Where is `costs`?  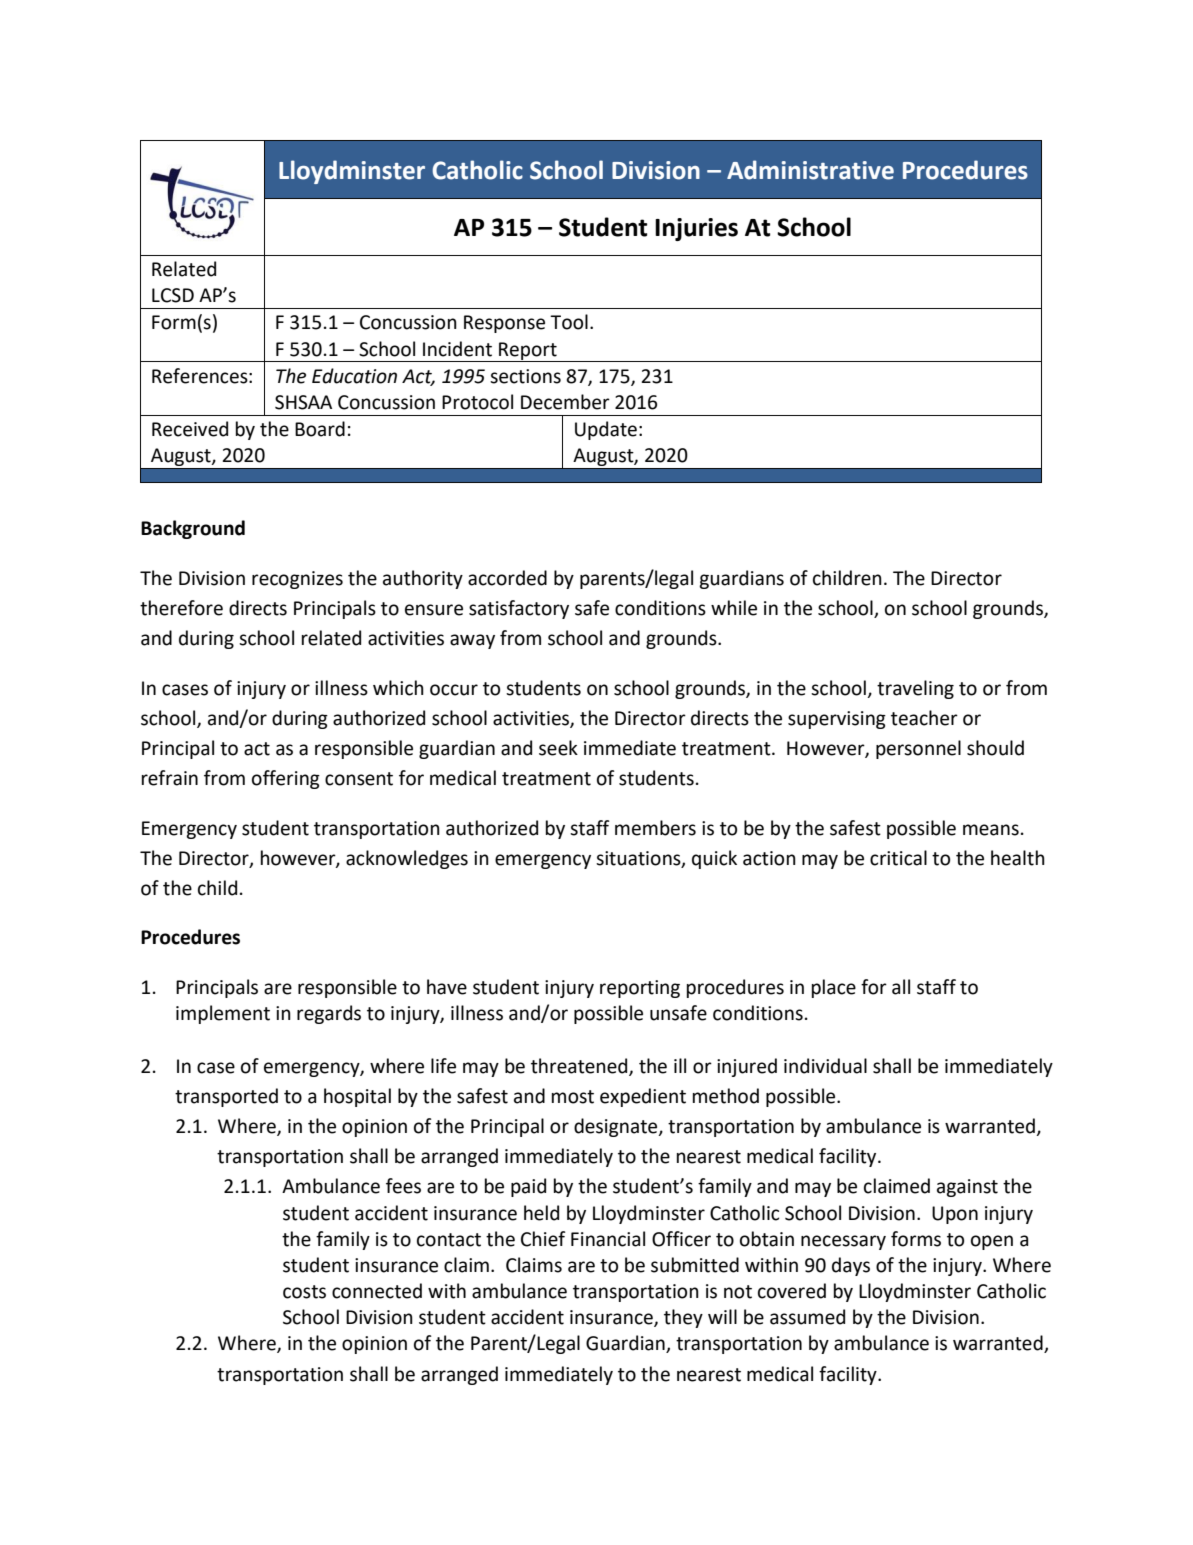 costs is located at coordinates (304, 1292).
